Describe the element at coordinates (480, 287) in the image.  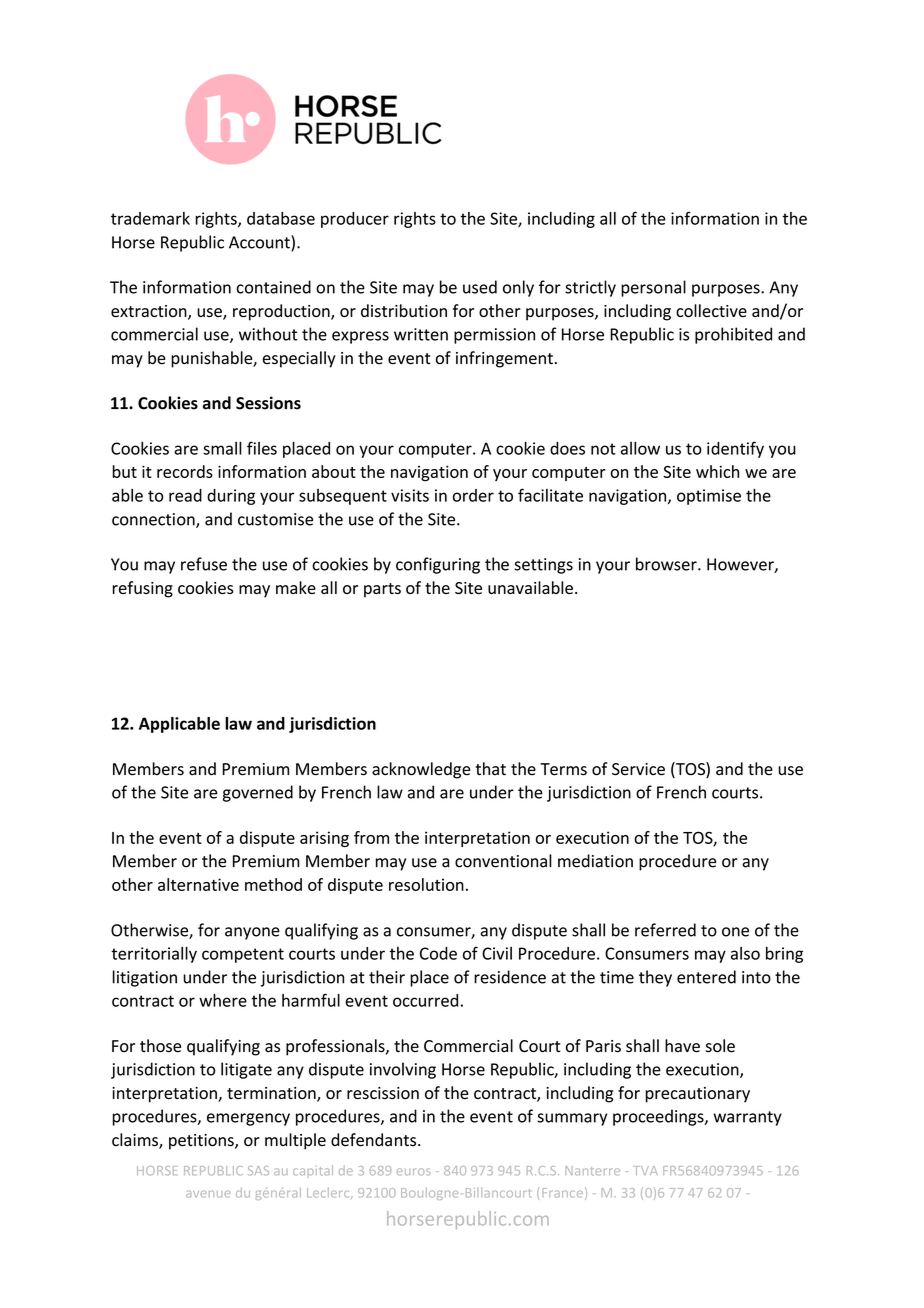
I see `used` at that location.
